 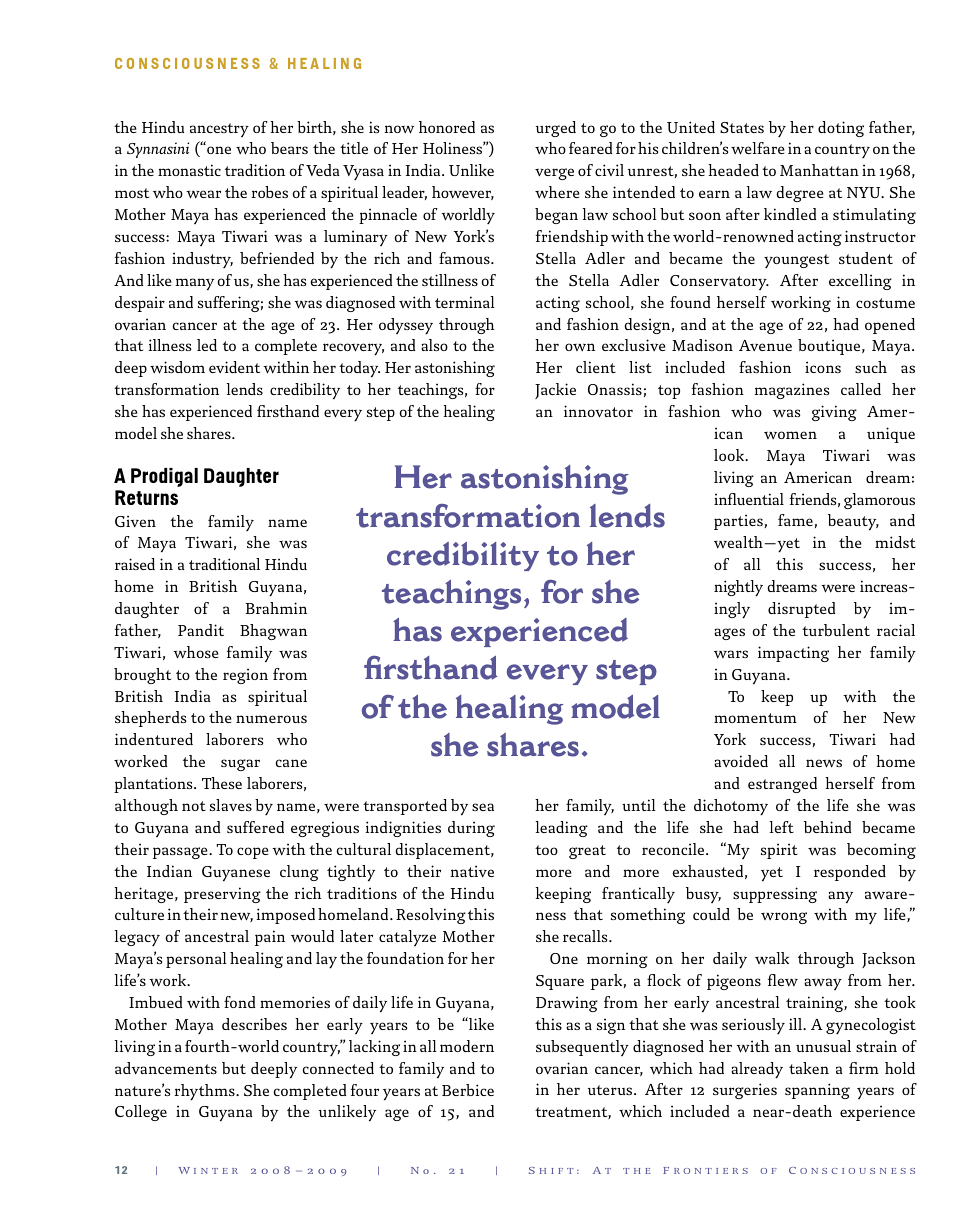 I want to click on suppressing, so click(x=775, y=895).
